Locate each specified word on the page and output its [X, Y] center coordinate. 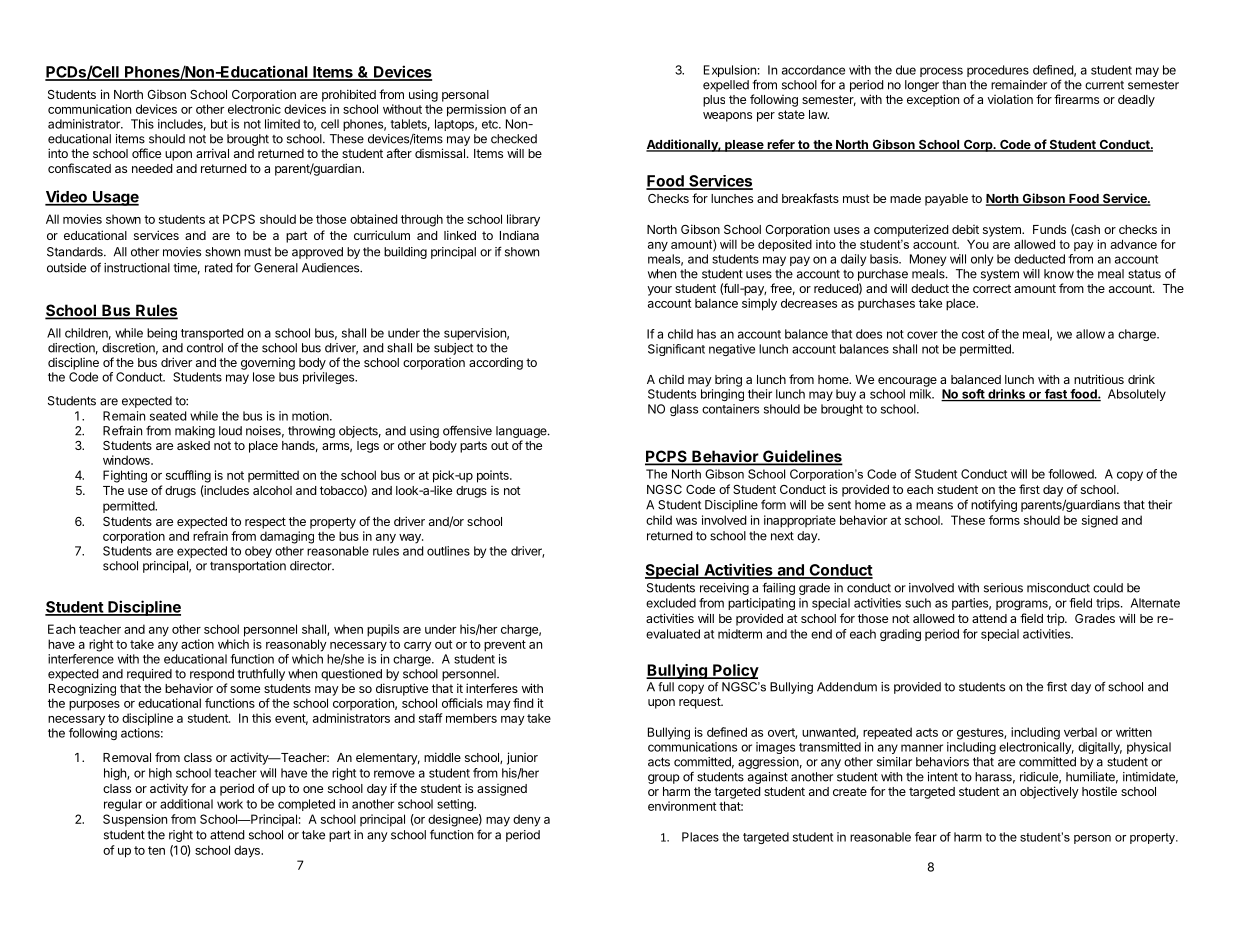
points [494, 476]
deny [527, 820]
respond [212, 675]
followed [1072, 474]
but [219, 124]
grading [900, 635]
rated [219, 268]
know [1059, 274]
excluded [671, 603]
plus [714, 101]
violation [1010, 99]
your [659, 291]
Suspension [135, 820]
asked [193, 445]
